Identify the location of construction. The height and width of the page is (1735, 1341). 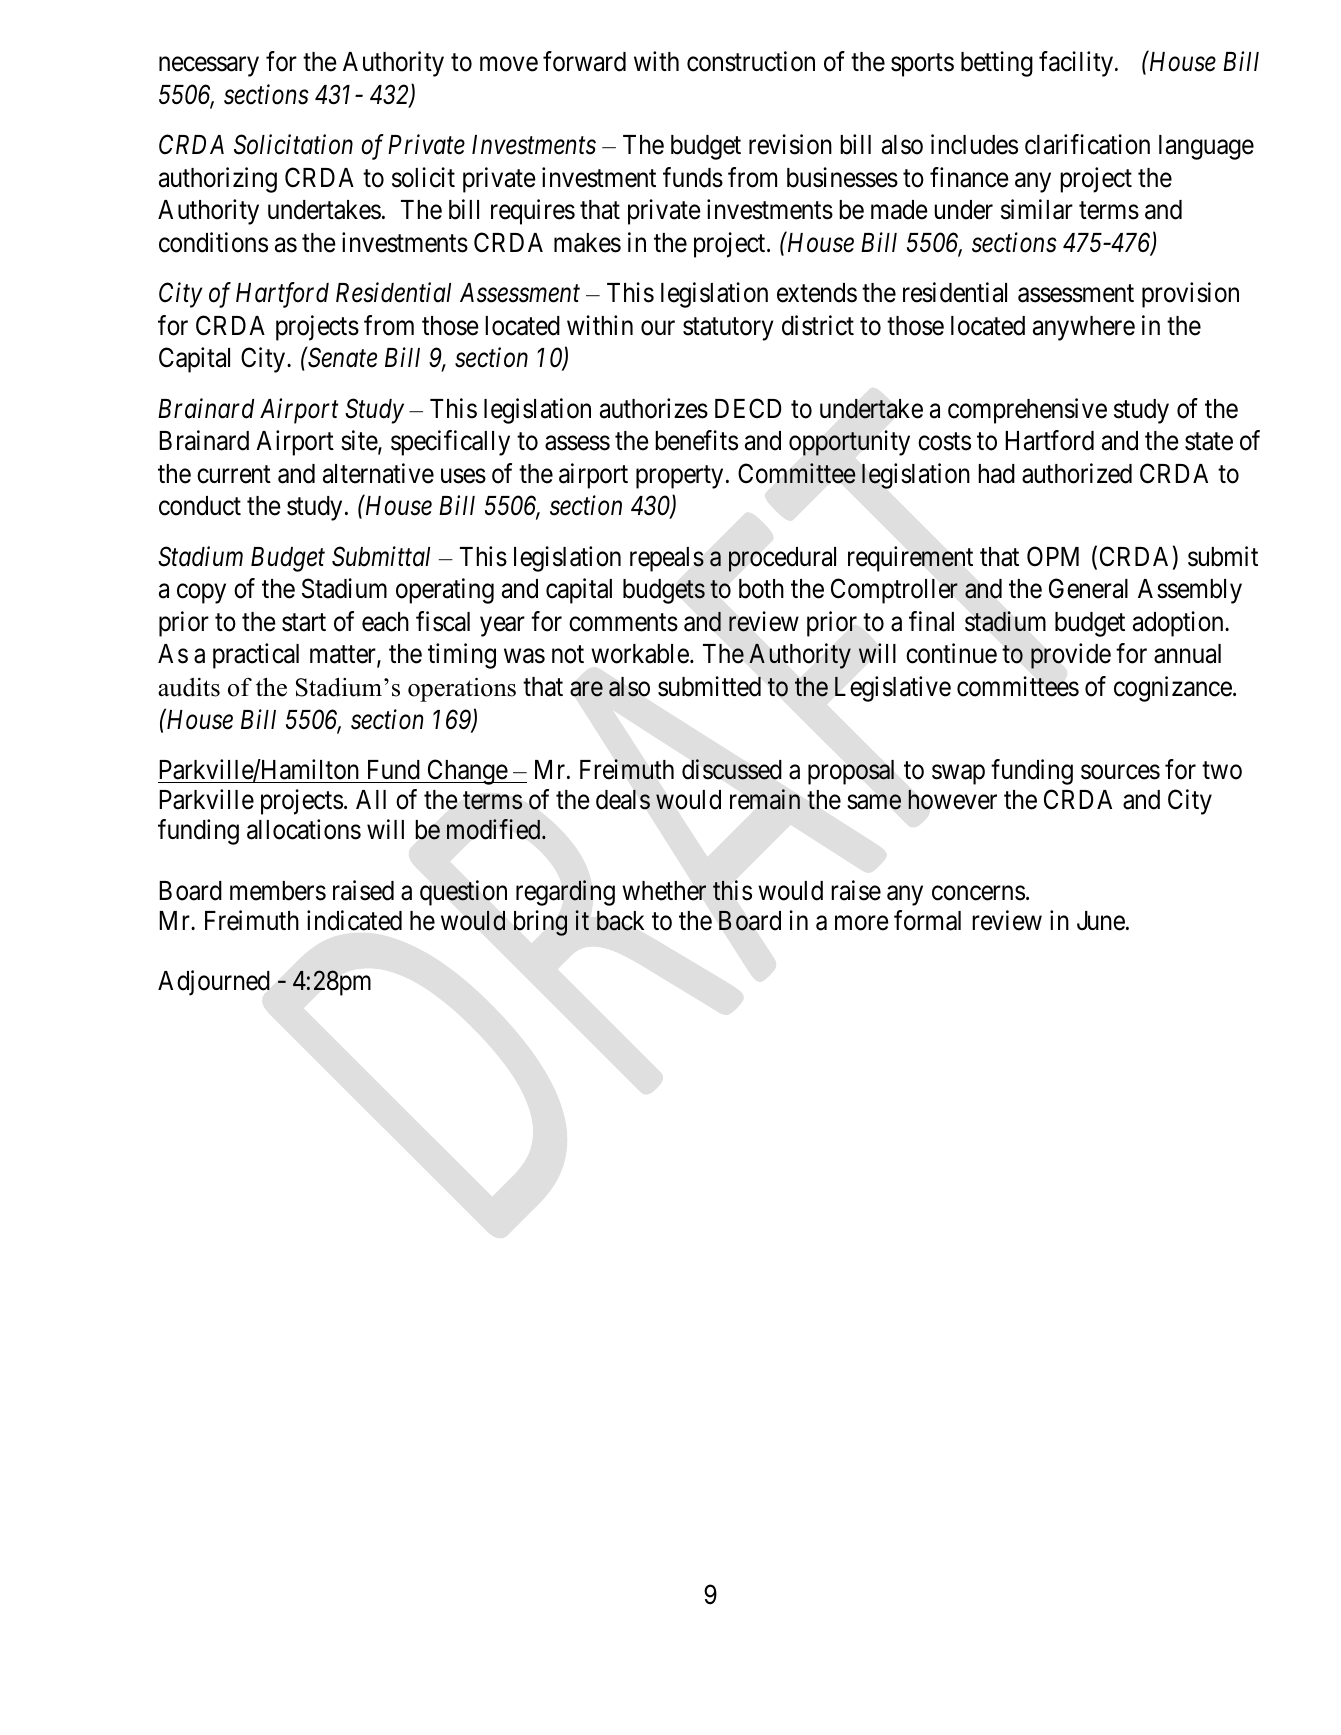
(751, 61).
